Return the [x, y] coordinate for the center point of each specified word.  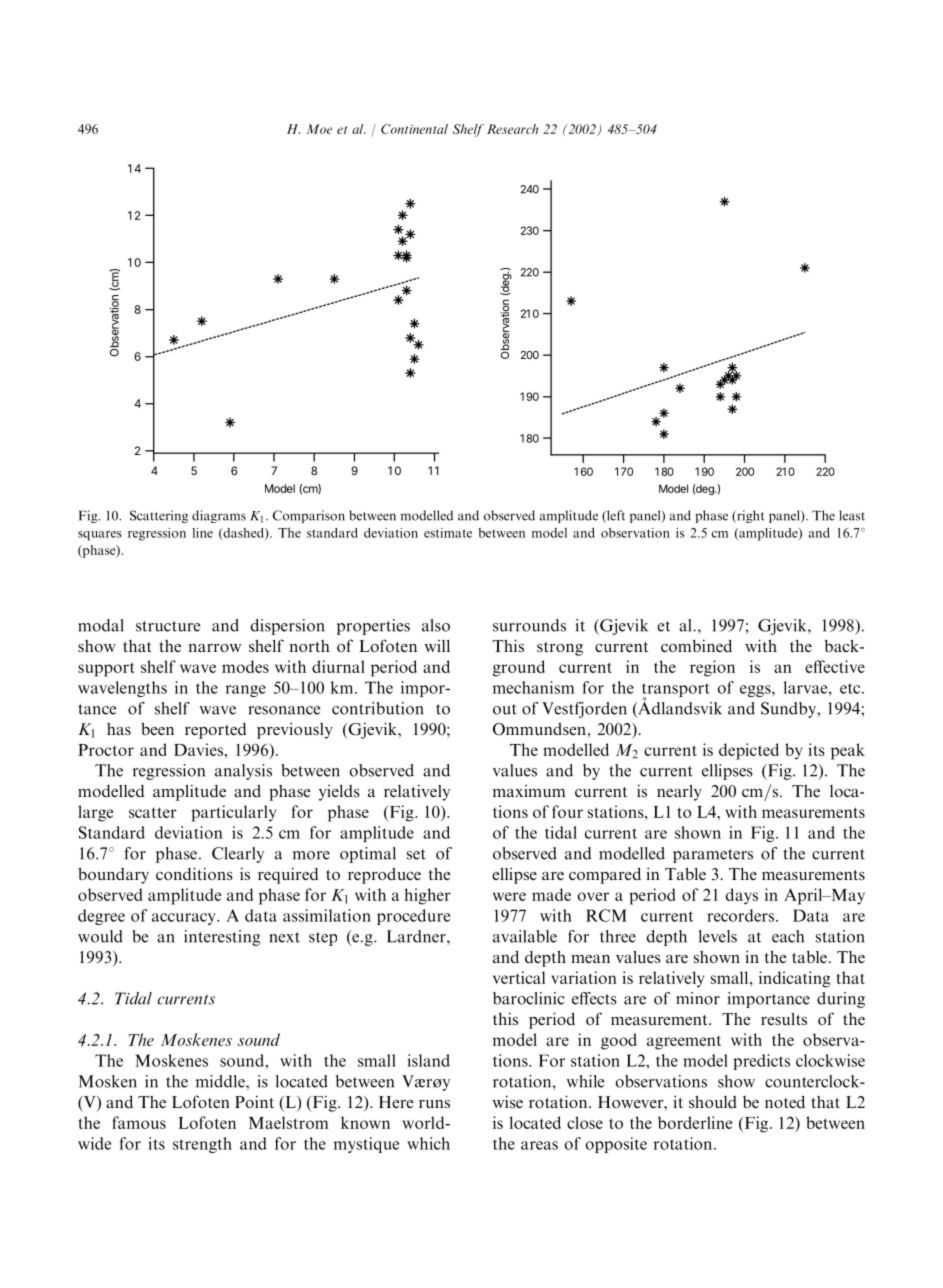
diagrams [219, 516]
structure [168, 626]
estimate [448, 533]
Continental [414, 129]
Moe [319, 129]
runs [434, 1104]
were [509, 896]
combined [696, 645]
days [742, 896]
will [437, 646]
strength [202, 1145]
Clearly [238, 855]
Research [512, 129]
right [750, 516]
